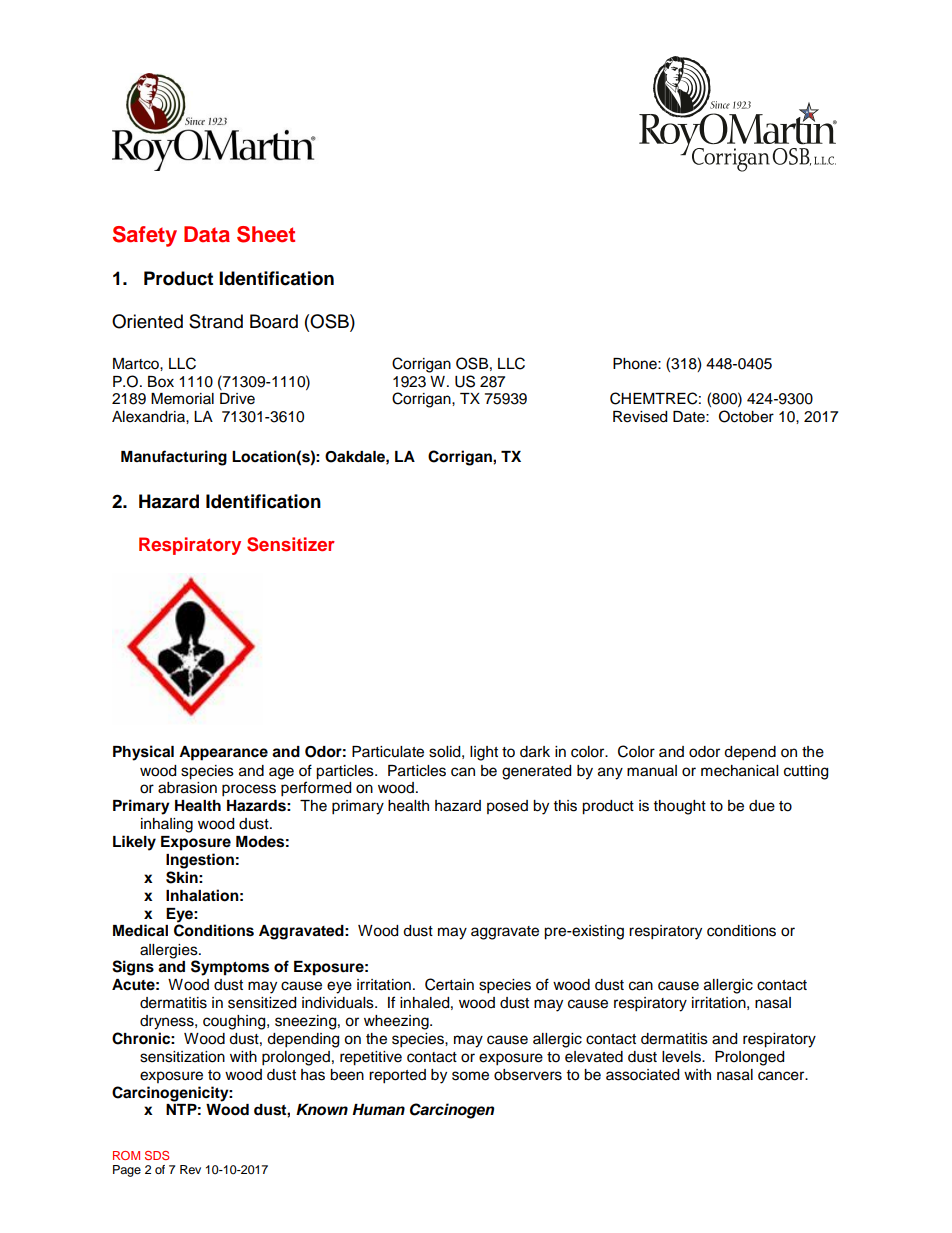 The width and height of the screenshot is (952, 1233). What do you see at coordinates (266, 234) in the screenshot?
I see `Sheet` at bounding box center [266, 234].
